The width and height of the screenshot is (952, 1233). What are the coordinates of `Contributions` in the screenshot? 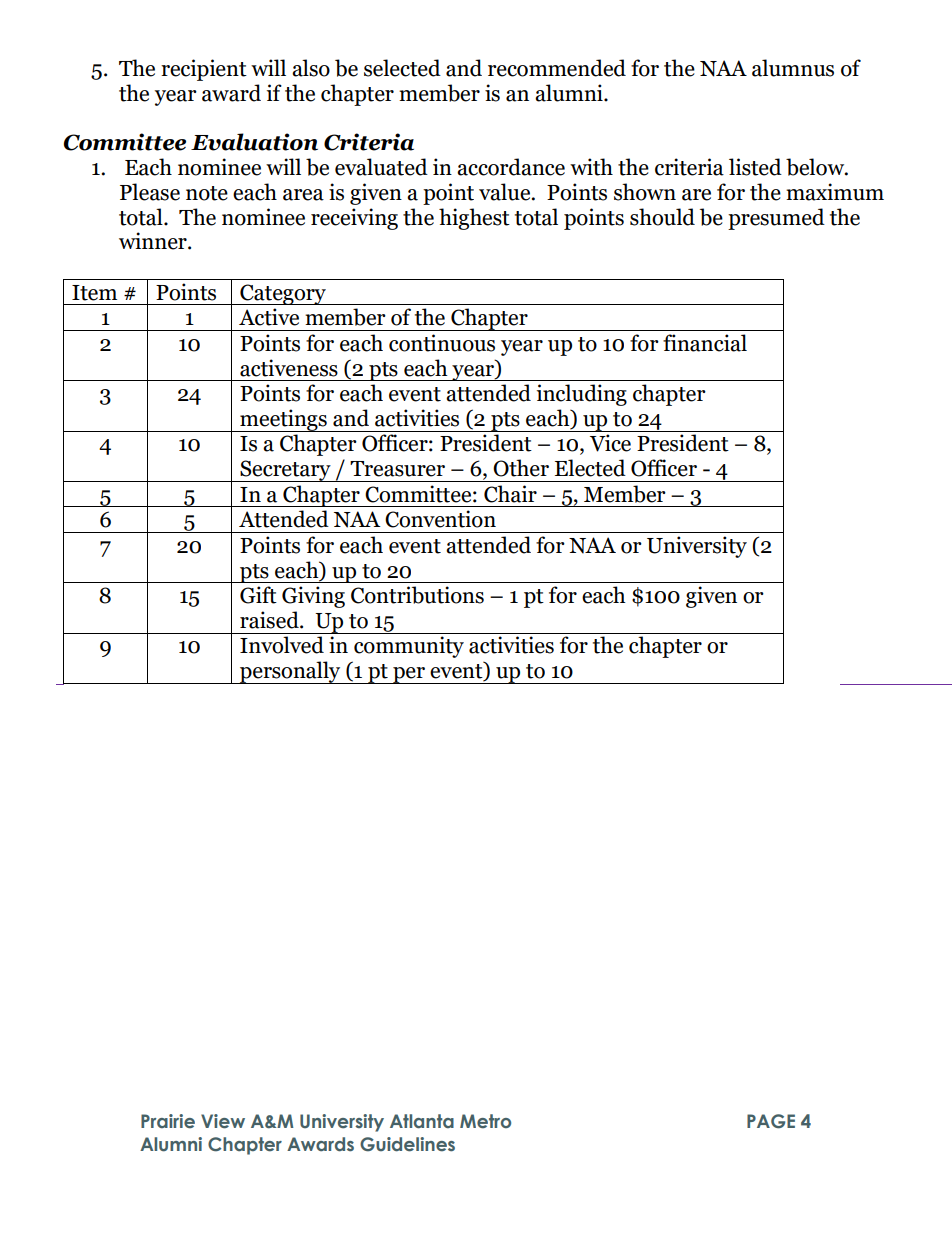 It's located at (417, 595).
